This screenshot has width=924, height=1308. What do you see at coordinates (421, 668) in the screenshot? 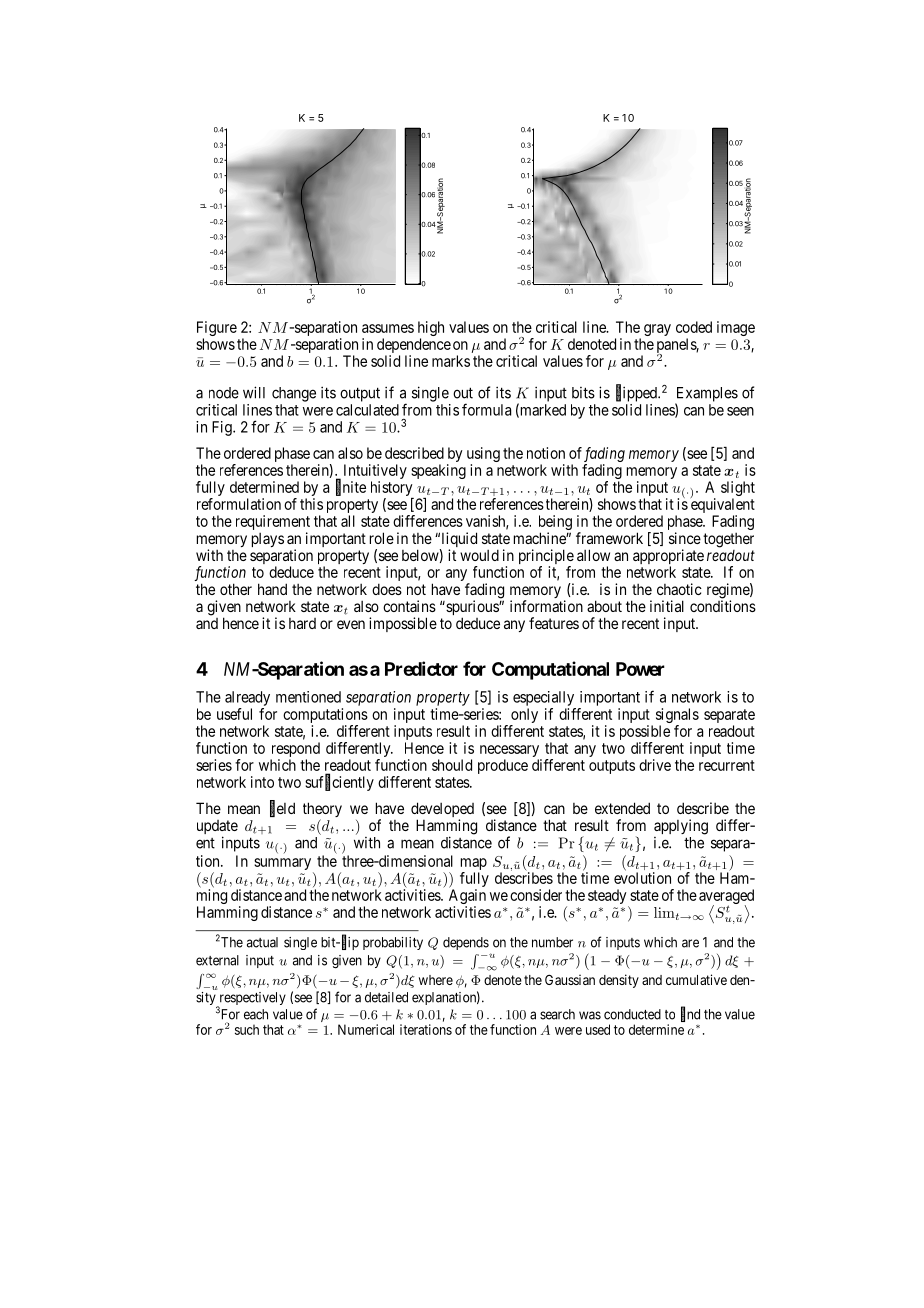
I see `Predictor` at bounding box center [421, 668].
